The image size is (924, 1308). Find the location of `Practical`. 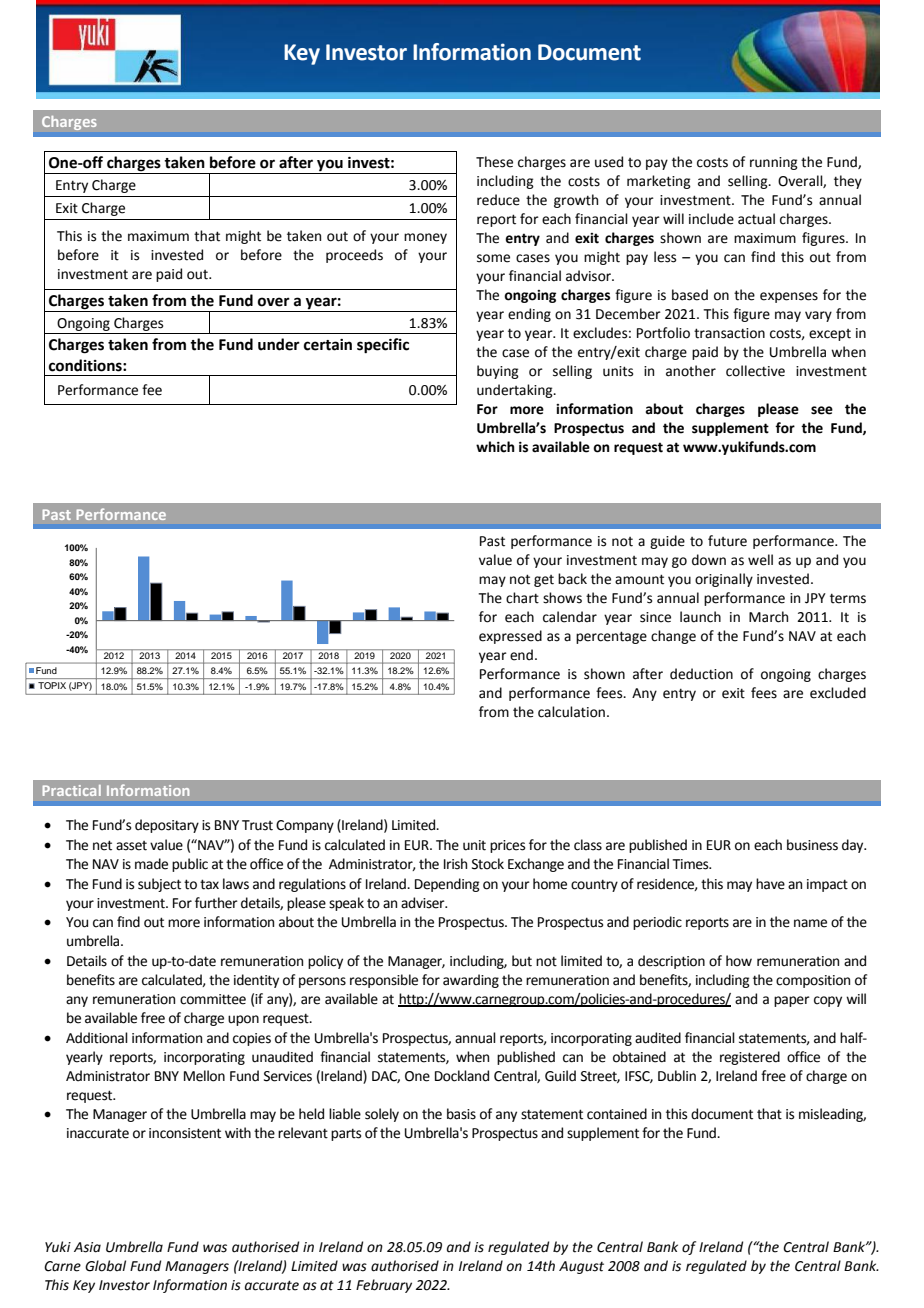

Practical is located at coordinates (72, 790).
